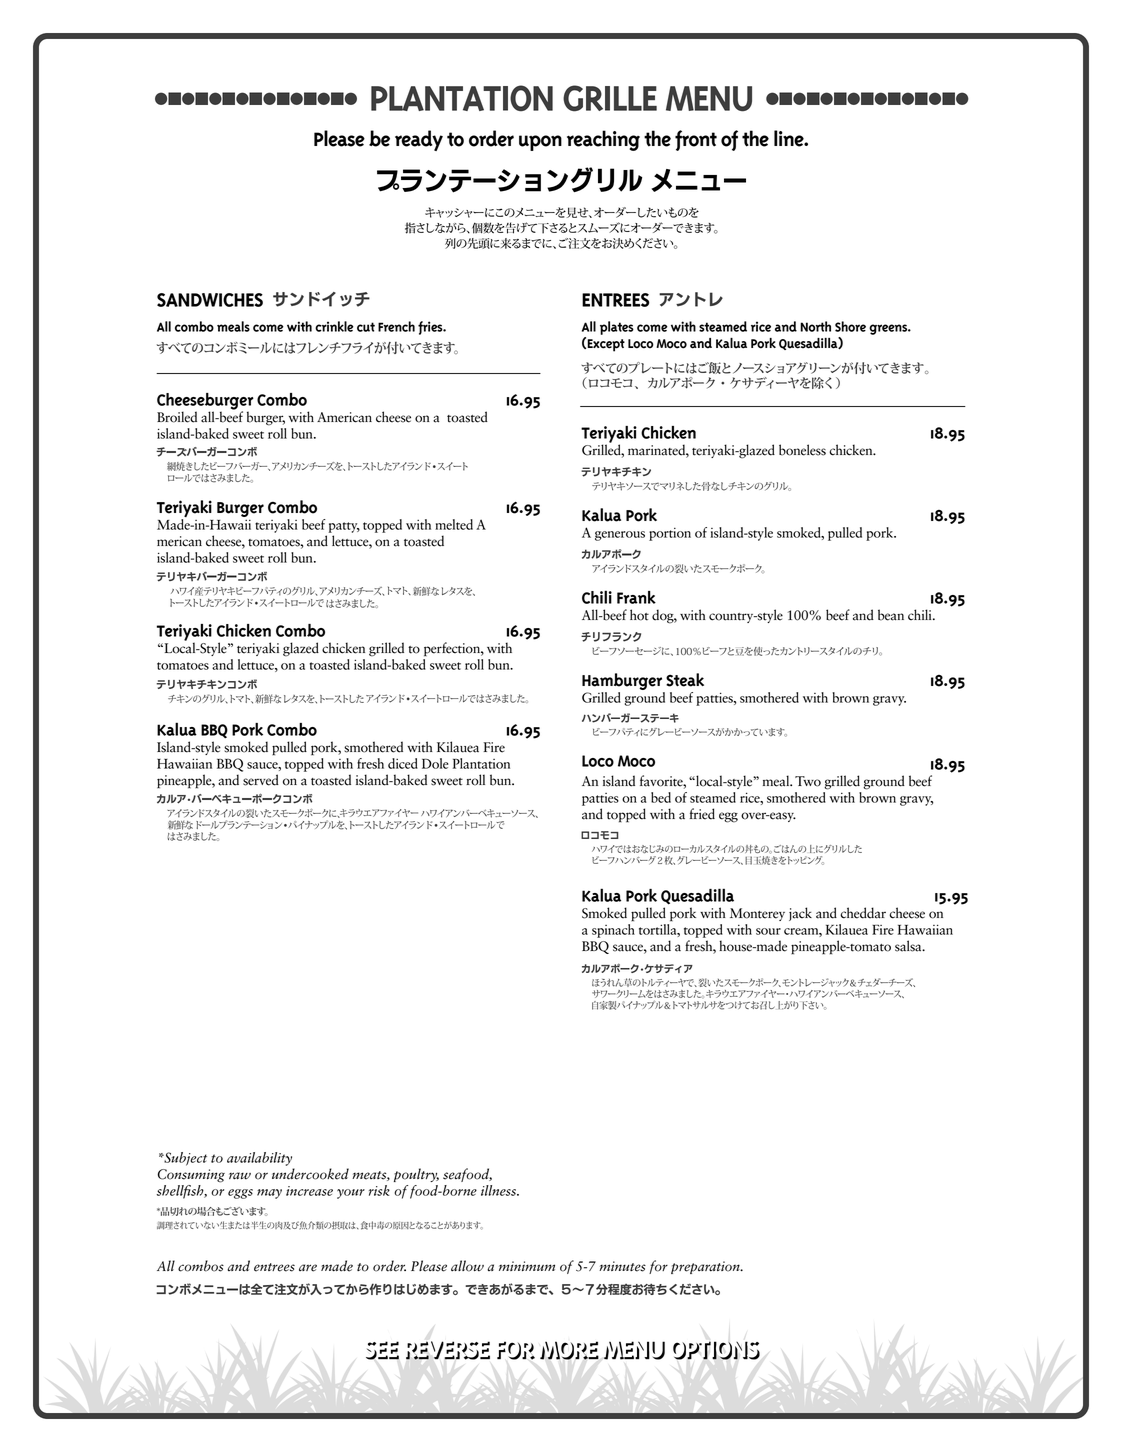  What do you see at coordinates (454, 524) in the screenshot?
I see `melted` at bounding box center [454, 524].
